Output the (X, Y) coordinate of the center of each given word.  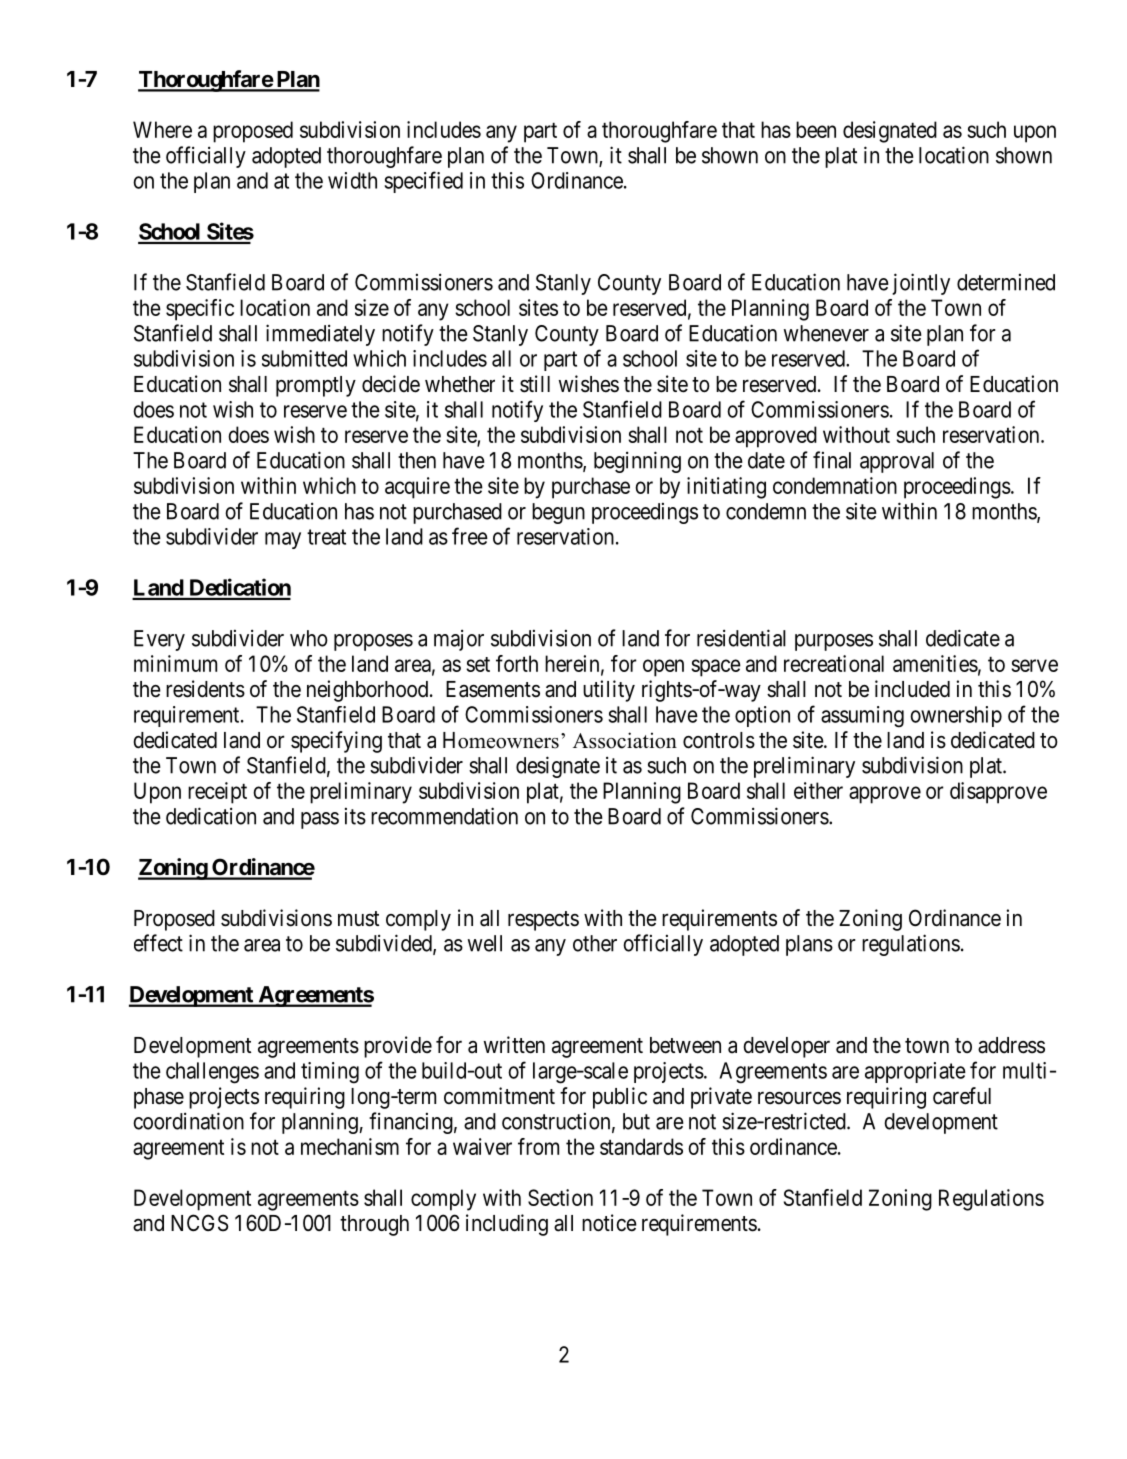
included (912, 689)
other (595, 943)
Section (560, 1197)
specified (423, 182)
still (535, 384)
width (352, 180)
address (1011, 1045)
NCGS (199, 1223)
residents (205, 689)
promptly (316, 386)
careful (962, 1096)
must (358, 919)
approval (897, 462)
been (816, 129)
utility (609, 691)
